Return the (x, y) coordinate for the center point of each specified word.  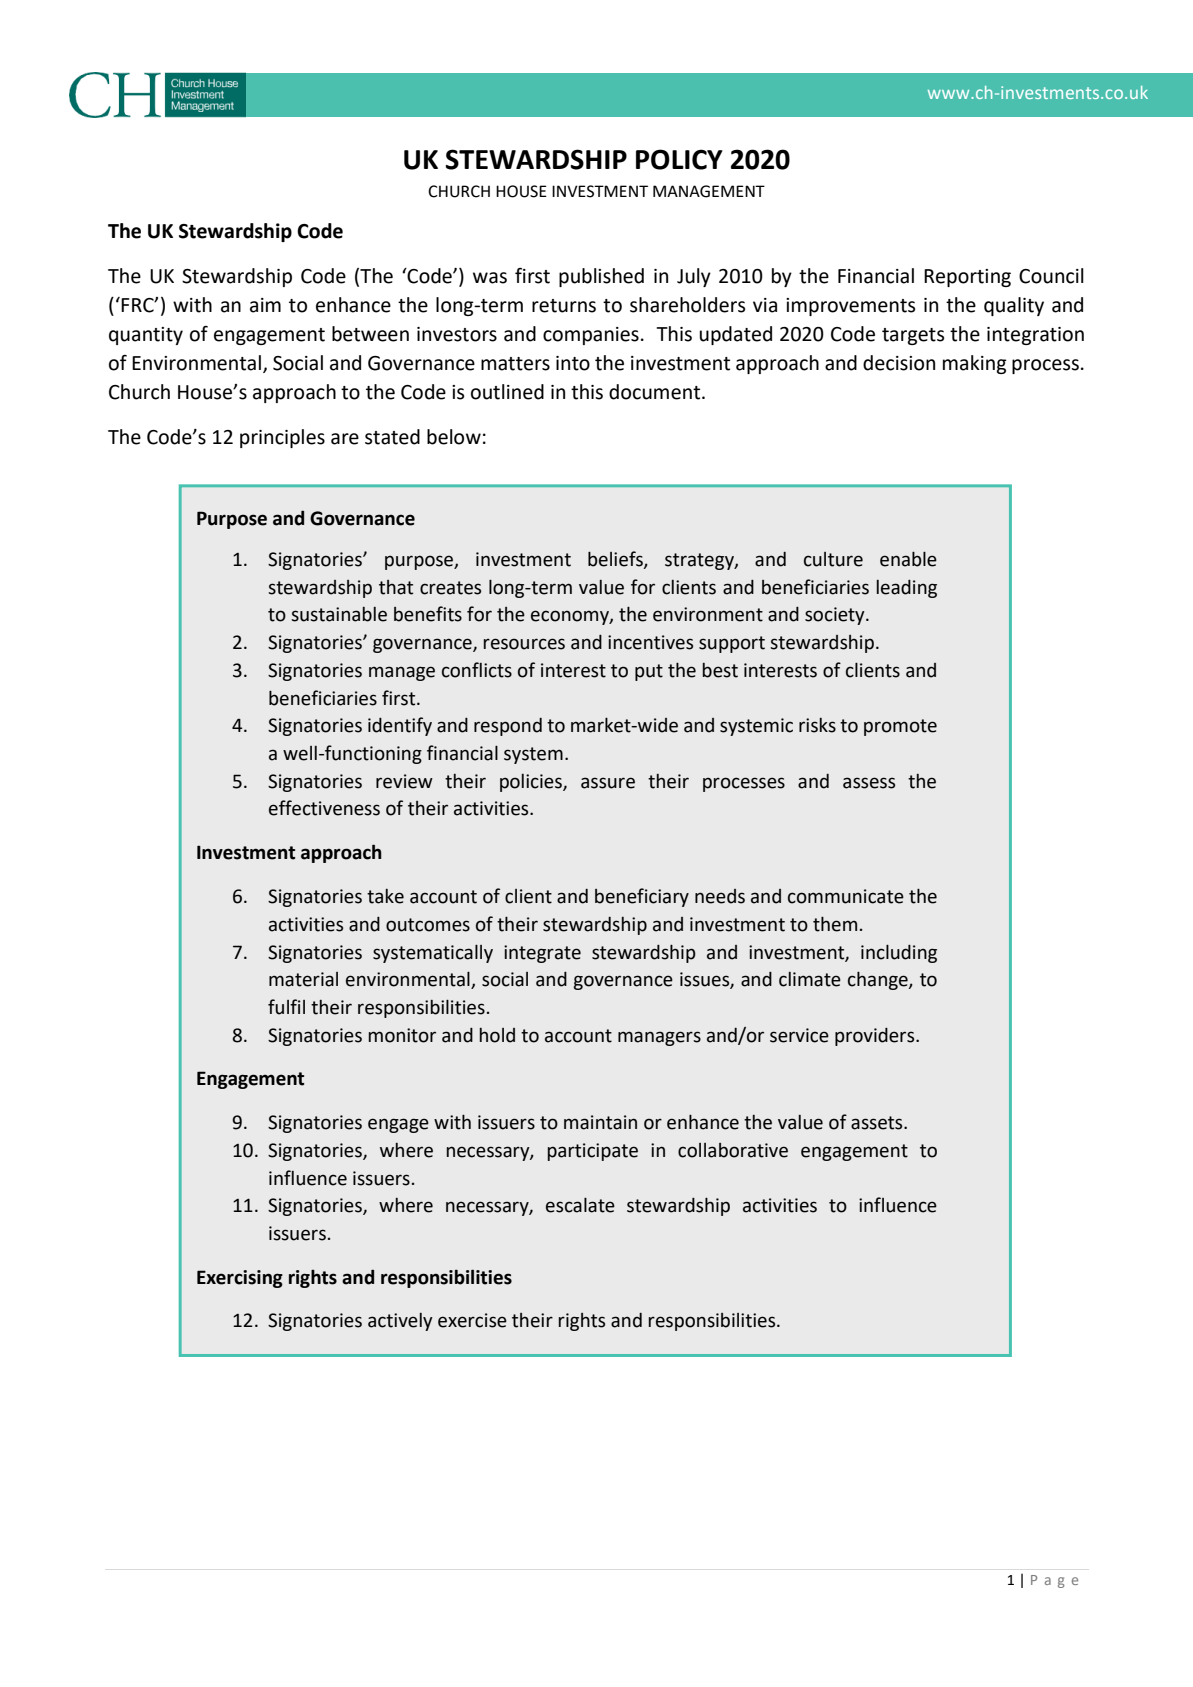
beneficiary (642, 897)
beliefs (616, 560)
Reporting (967, 278)
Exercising (240, 1279)
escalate (580, 1205)
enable (908, 559)
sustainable (339, 614)
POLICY (679, 159)
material (303, 979)
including (899, 954)
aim (265, 305)
